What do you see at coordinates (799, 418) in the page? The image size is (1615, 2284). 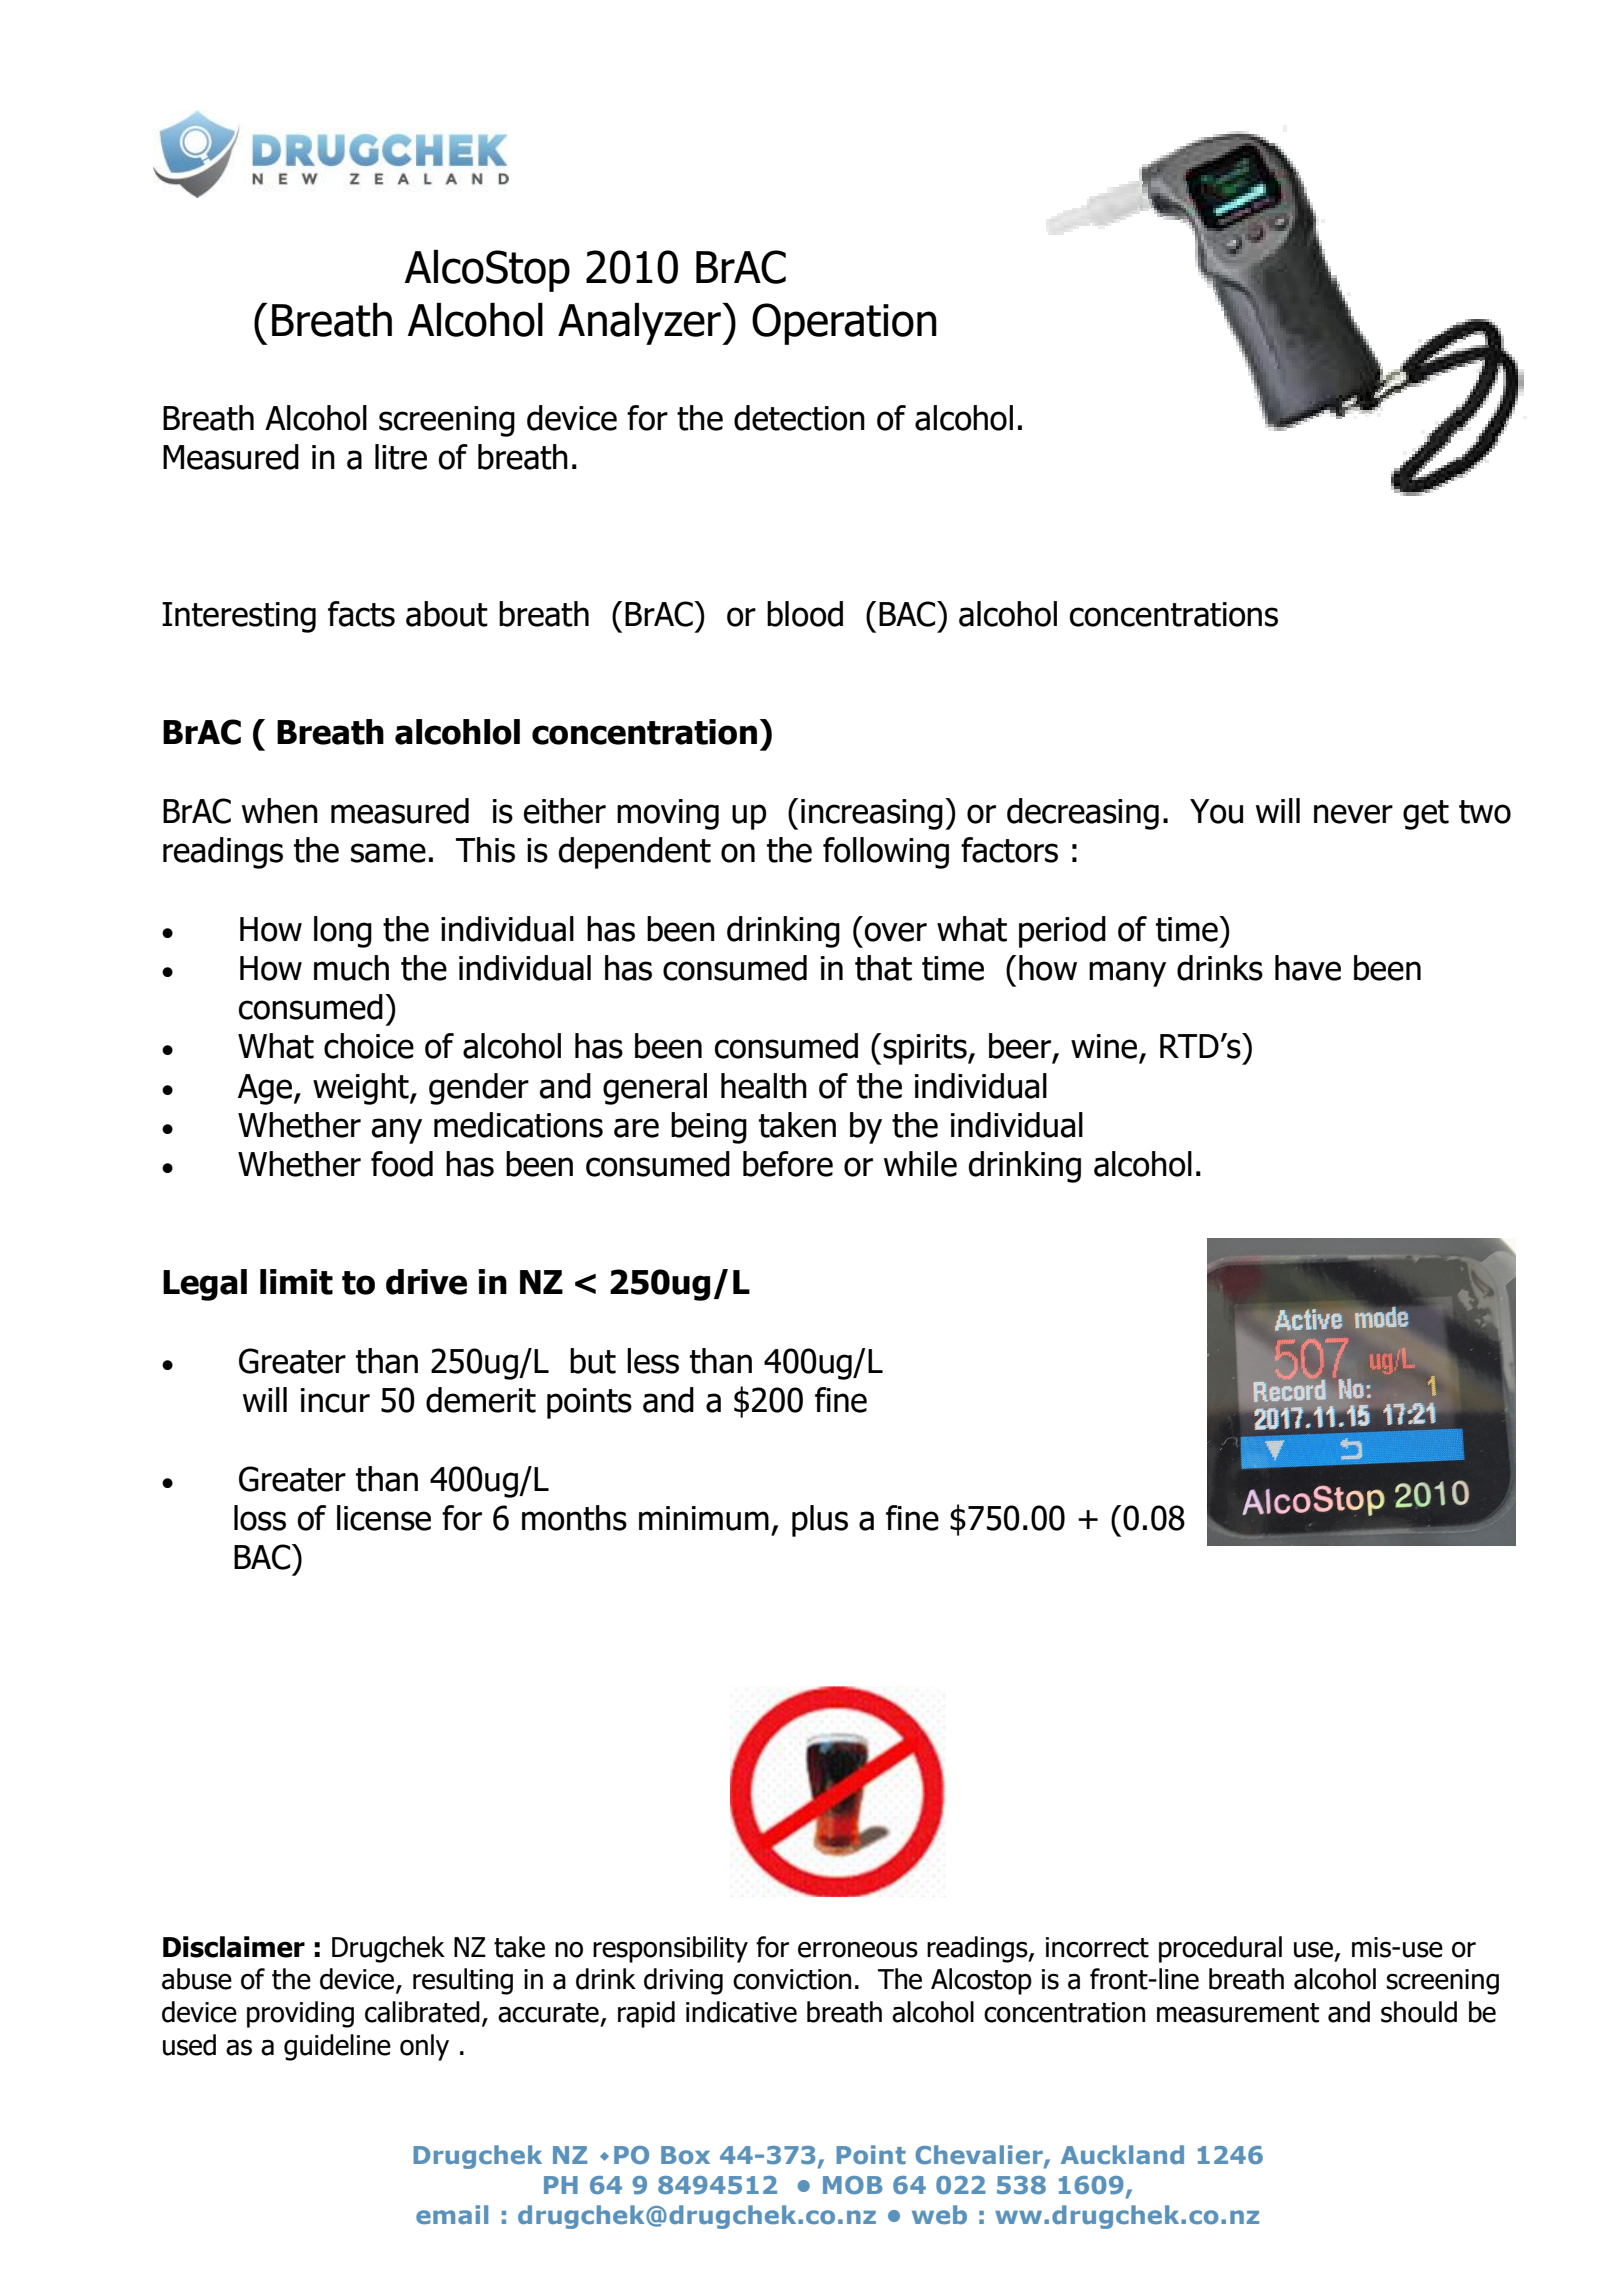 I see `detection` at bounding box center [799, 418].
